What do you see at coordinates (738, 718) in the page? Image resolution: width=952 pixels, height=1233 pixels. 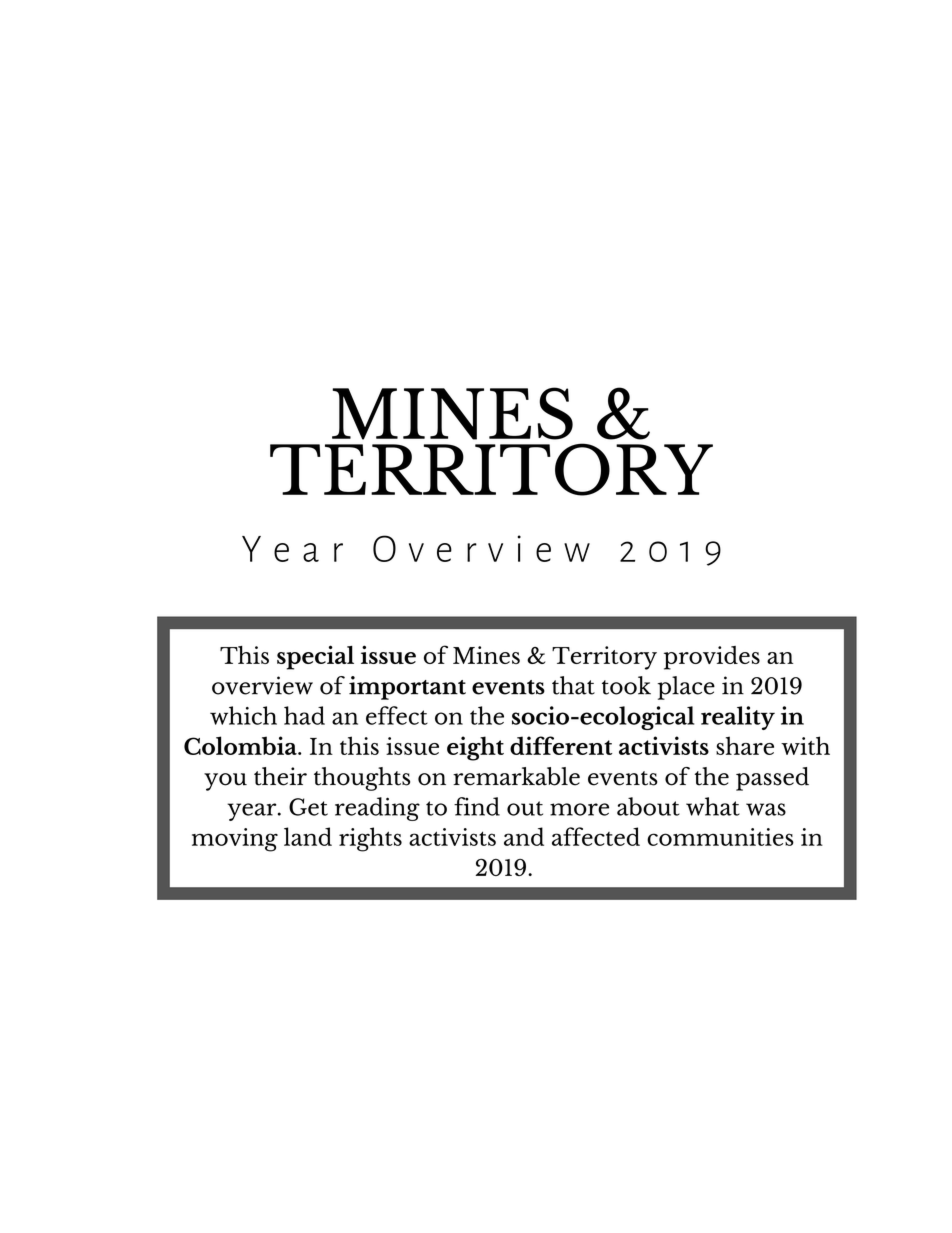 I see `reality` at bounding box center [738, 718].
